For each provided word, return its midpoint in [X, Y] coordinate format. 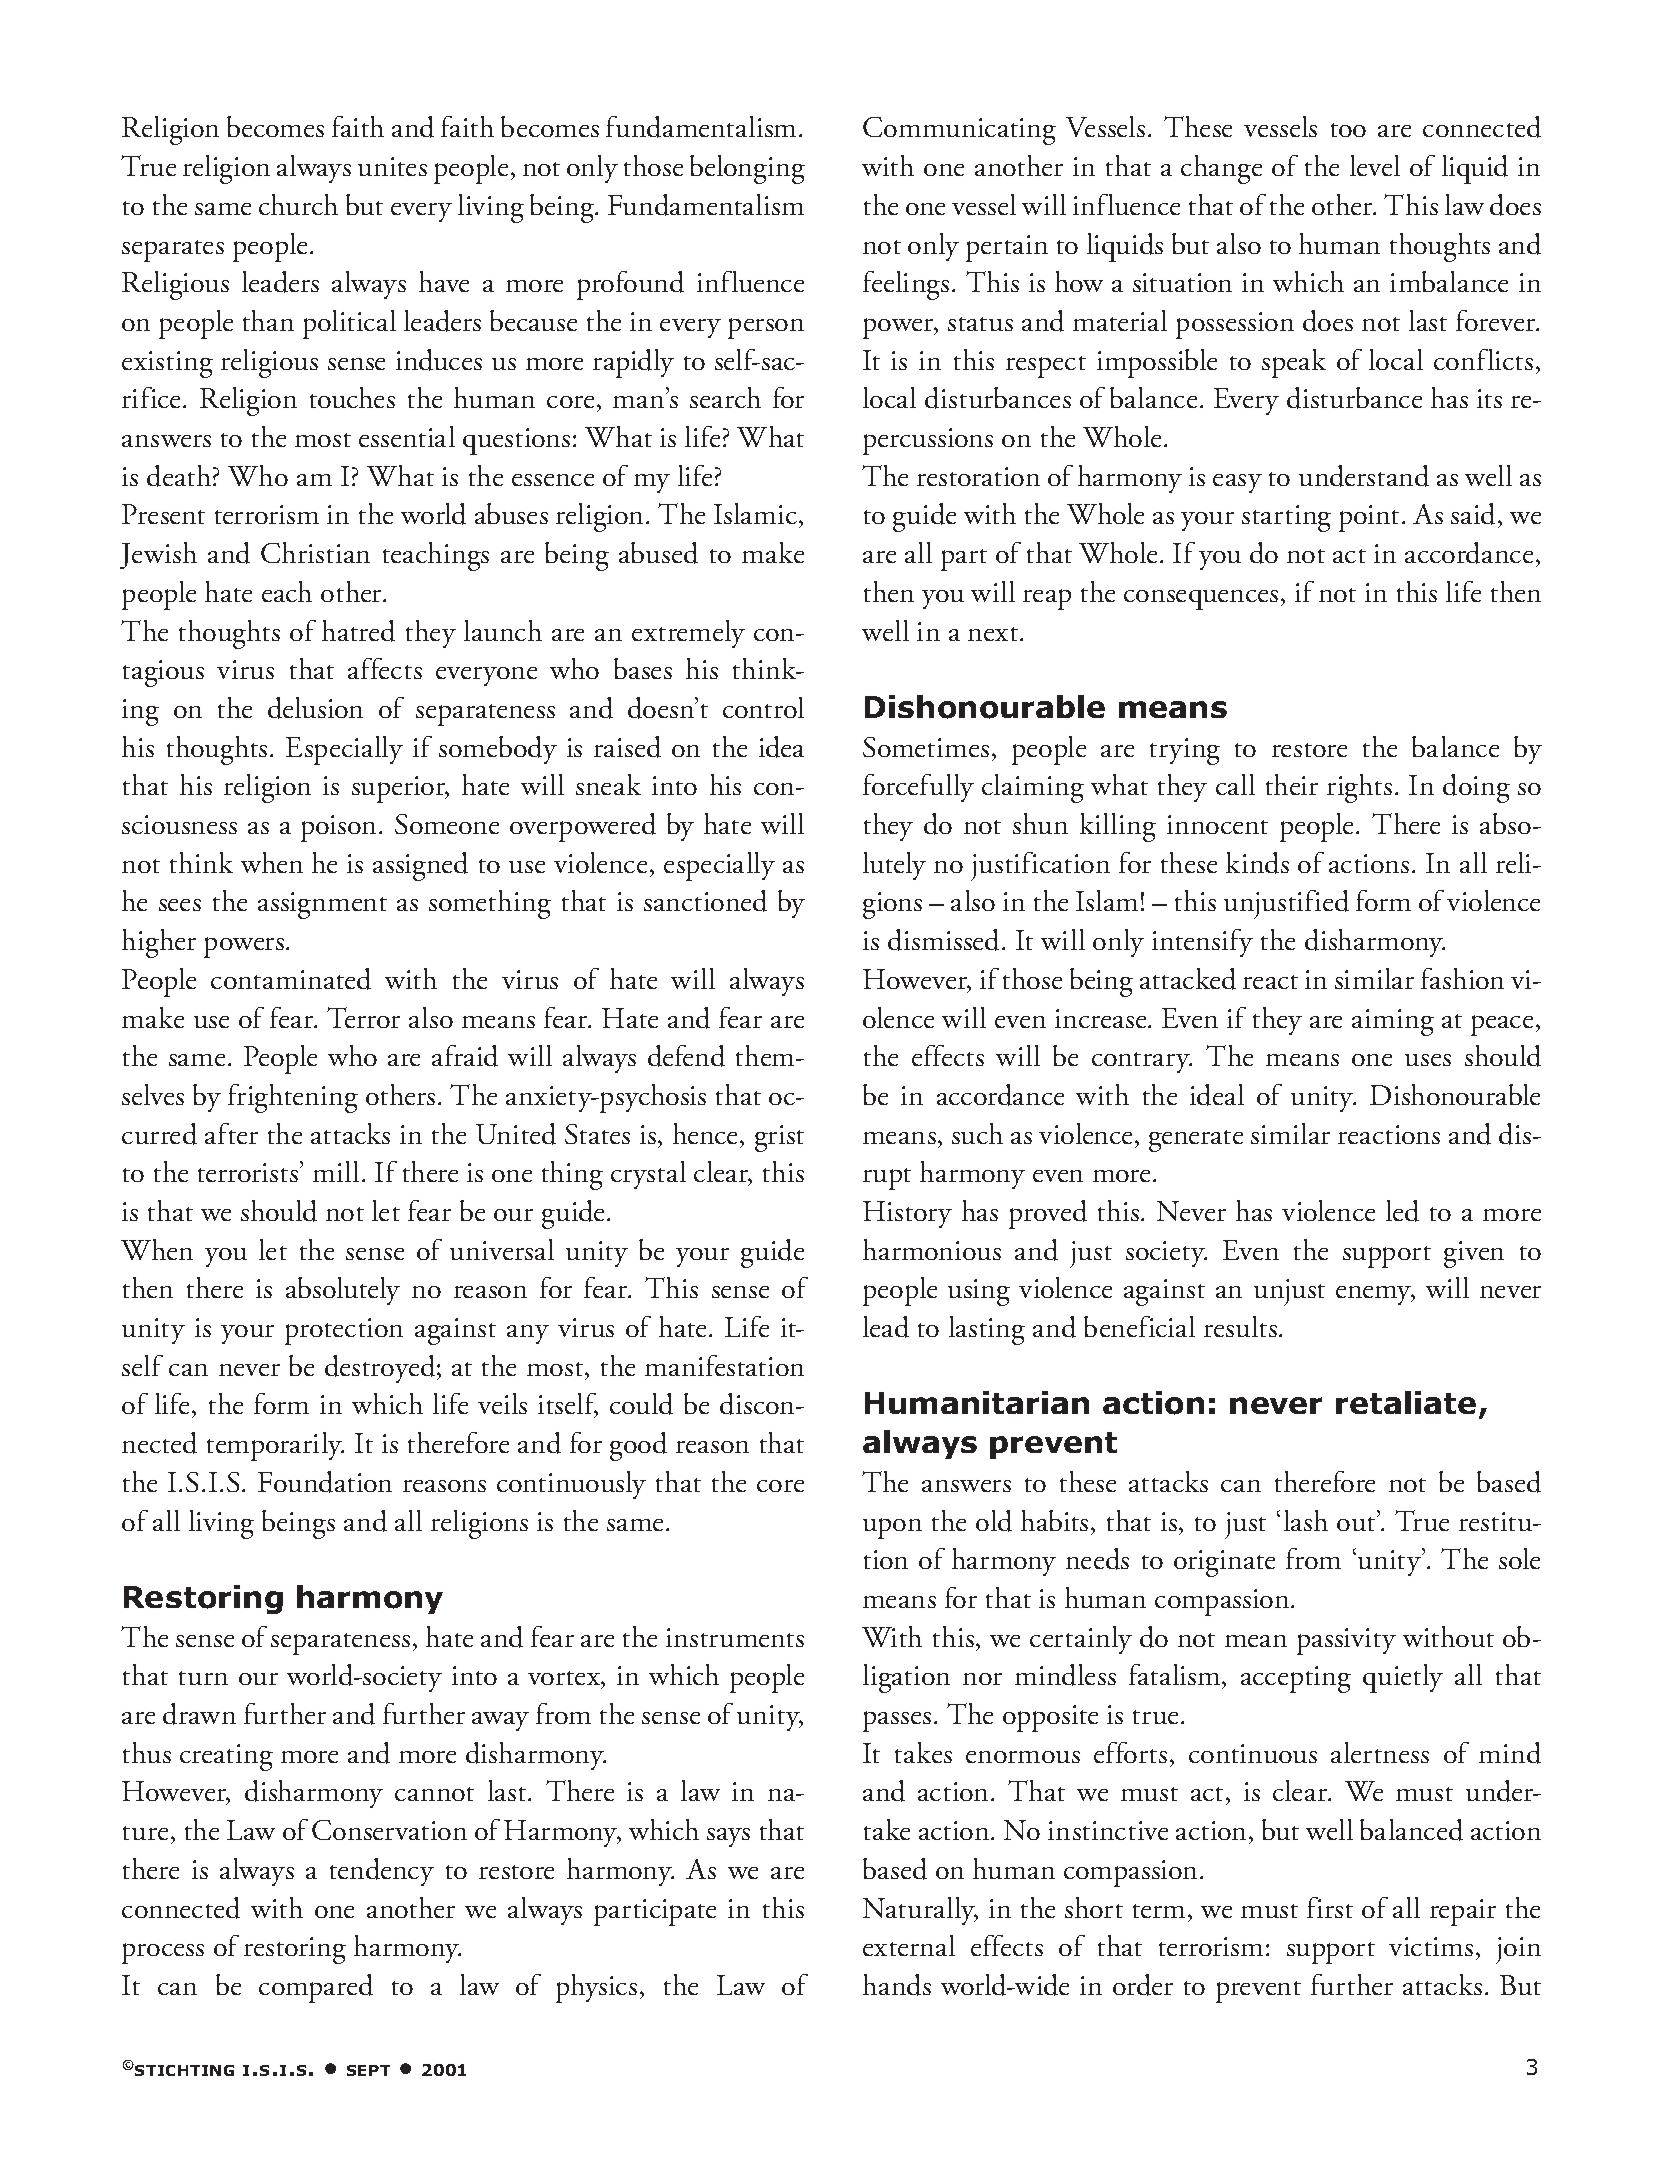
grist [779, 1138]
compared [316, 1988]
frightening [293, 1098]
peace [1502, 1025]
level [1375, 165]
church [298, 204]
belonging [747, 169]
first [1330, 1907]
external [909, 1945]
